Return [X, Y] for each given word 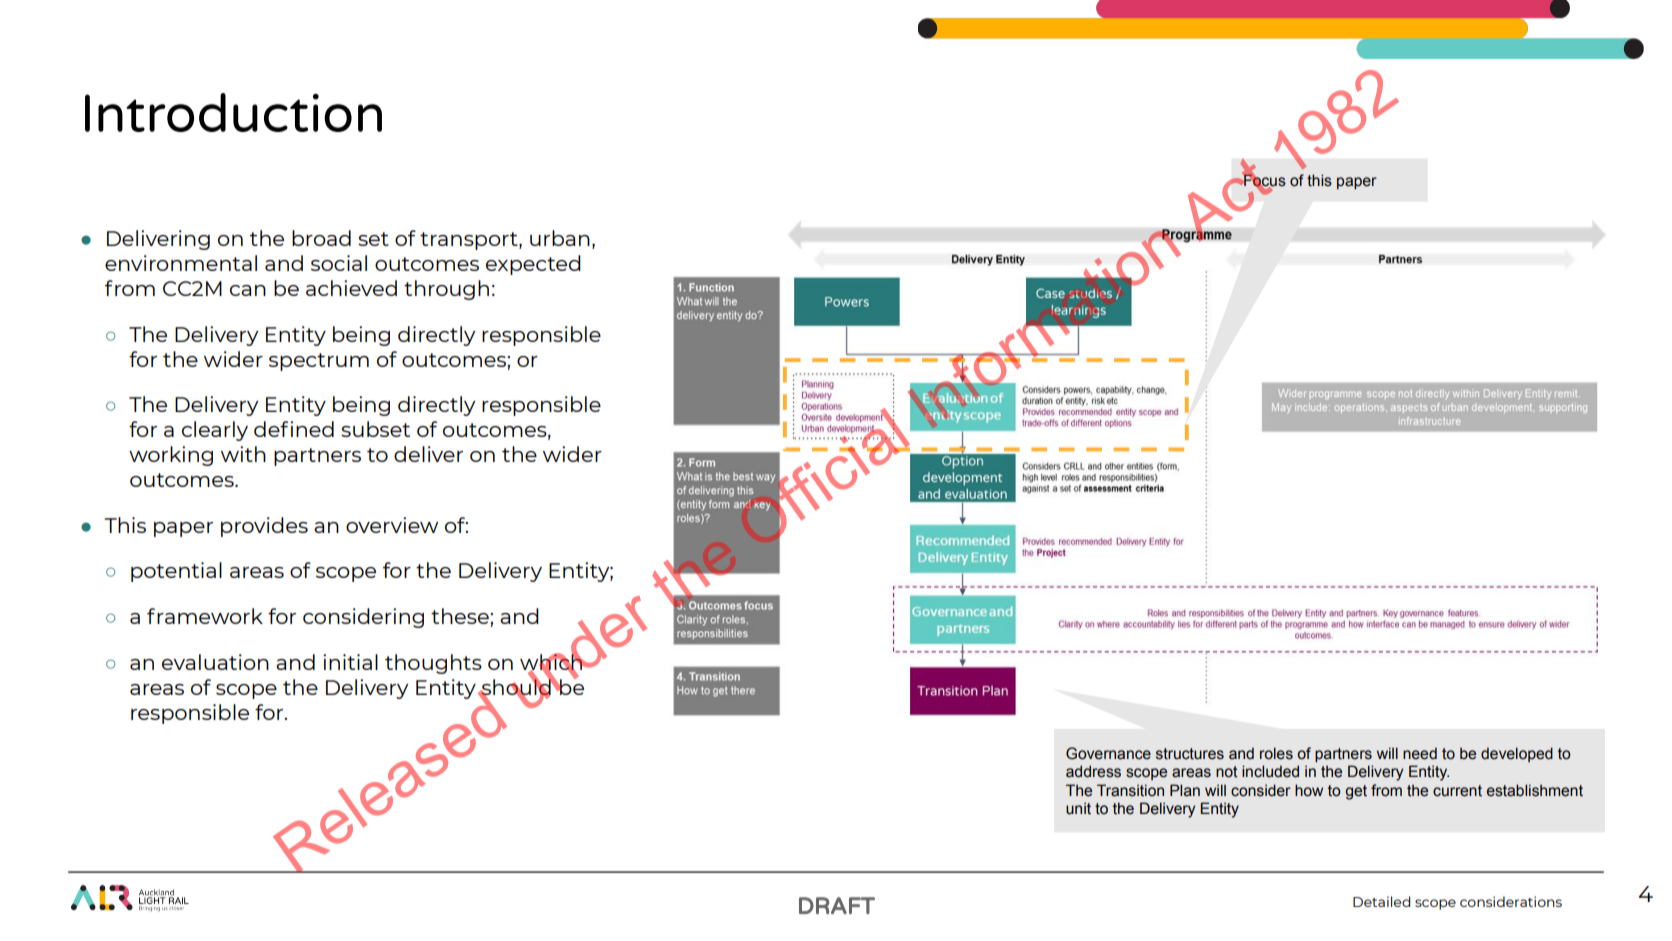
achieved [351, 288]
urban [560, 238]
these [461, 616]
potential [176, 572]
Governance [1108, 753]
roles [1276, 753]
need [1420, 753]
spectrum [319, 362]
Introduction [233, 112]
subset [375, 429]
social [339, 263]
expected [533, 265]
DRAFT [837, 905]
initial [350, 662]
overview [392, 525]
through [446, 290]
